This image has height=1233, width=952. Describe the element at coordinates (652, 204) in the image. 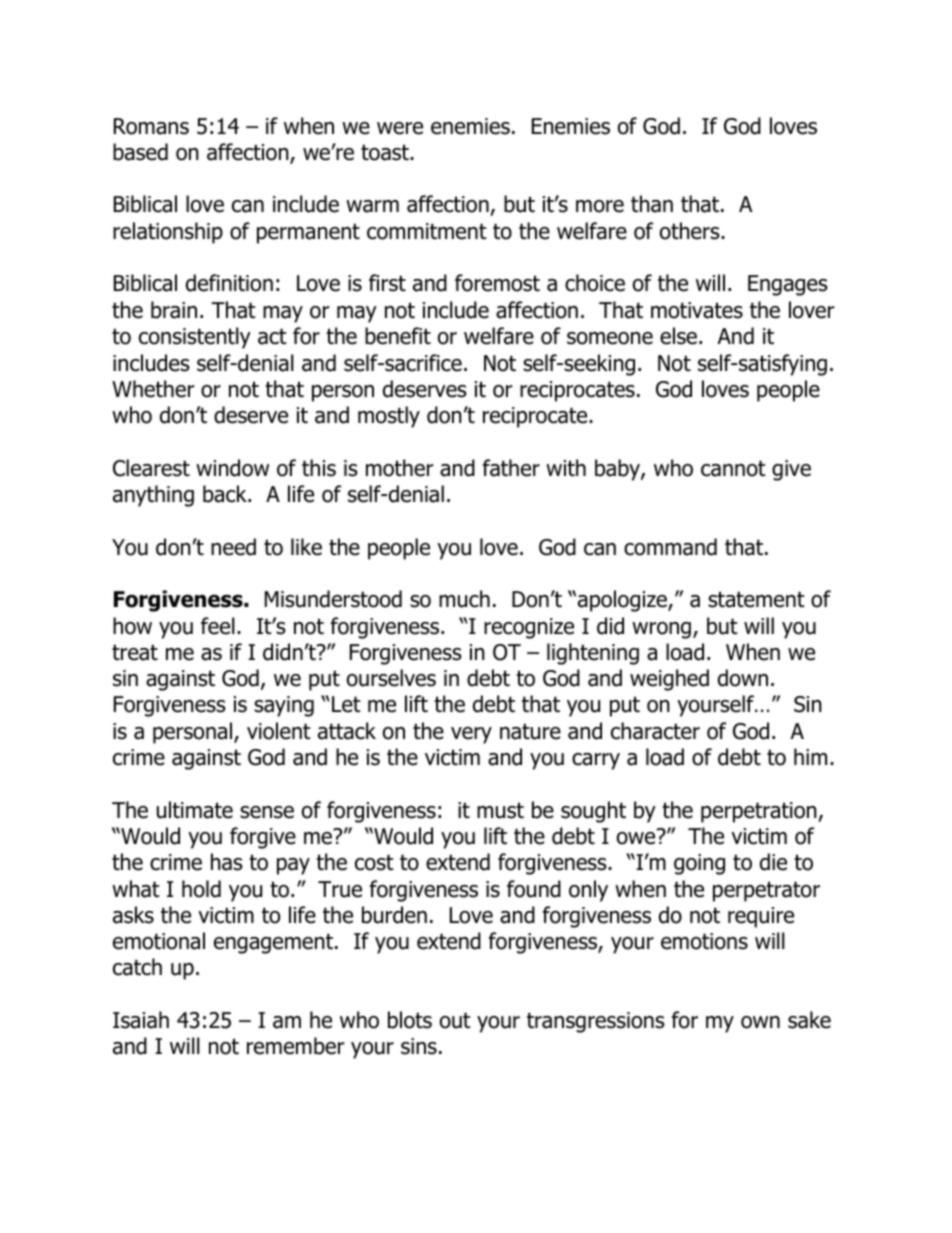

I see `than` at that location.
